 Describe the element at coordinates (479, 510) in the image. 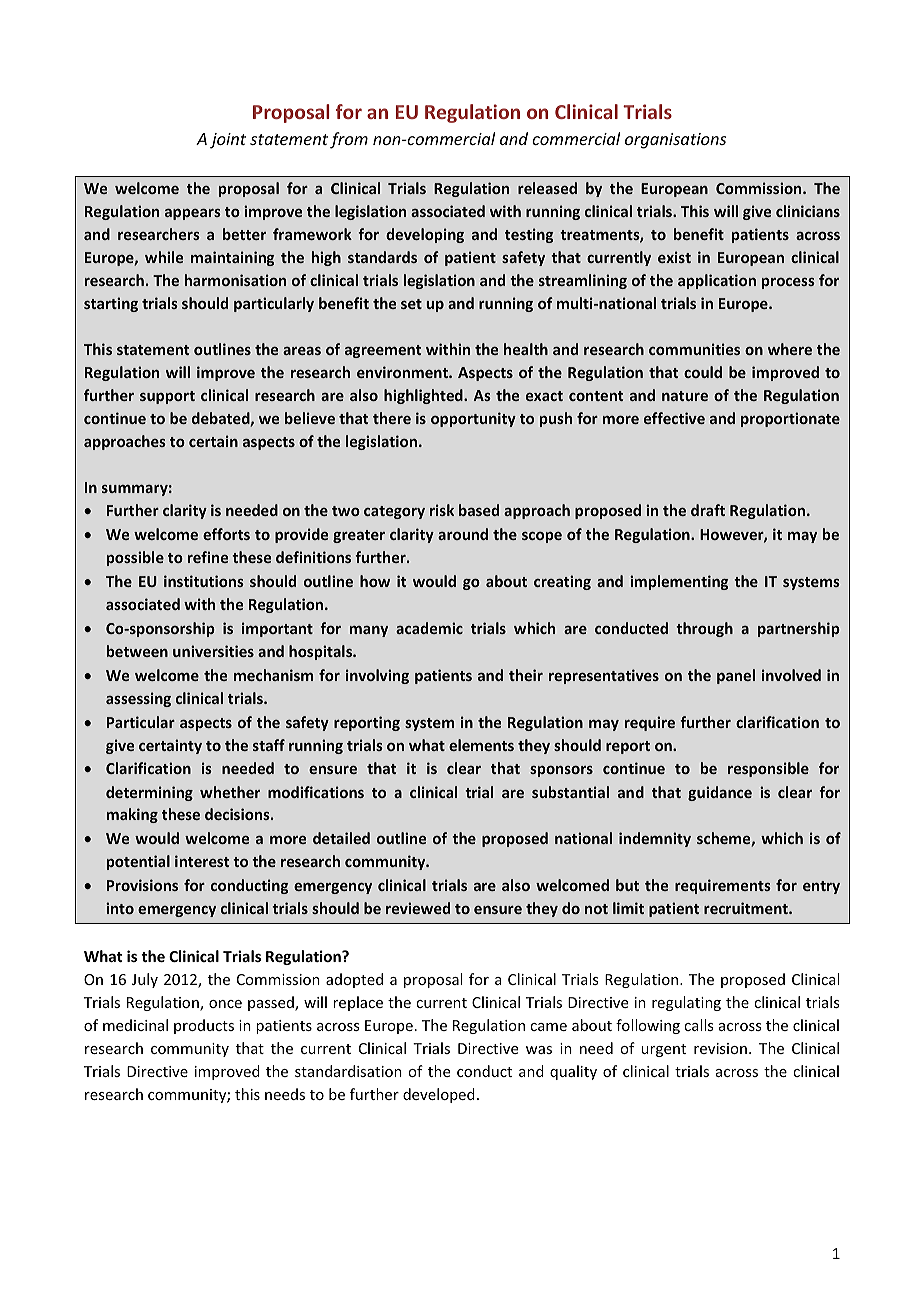

I see `based` at that location.
